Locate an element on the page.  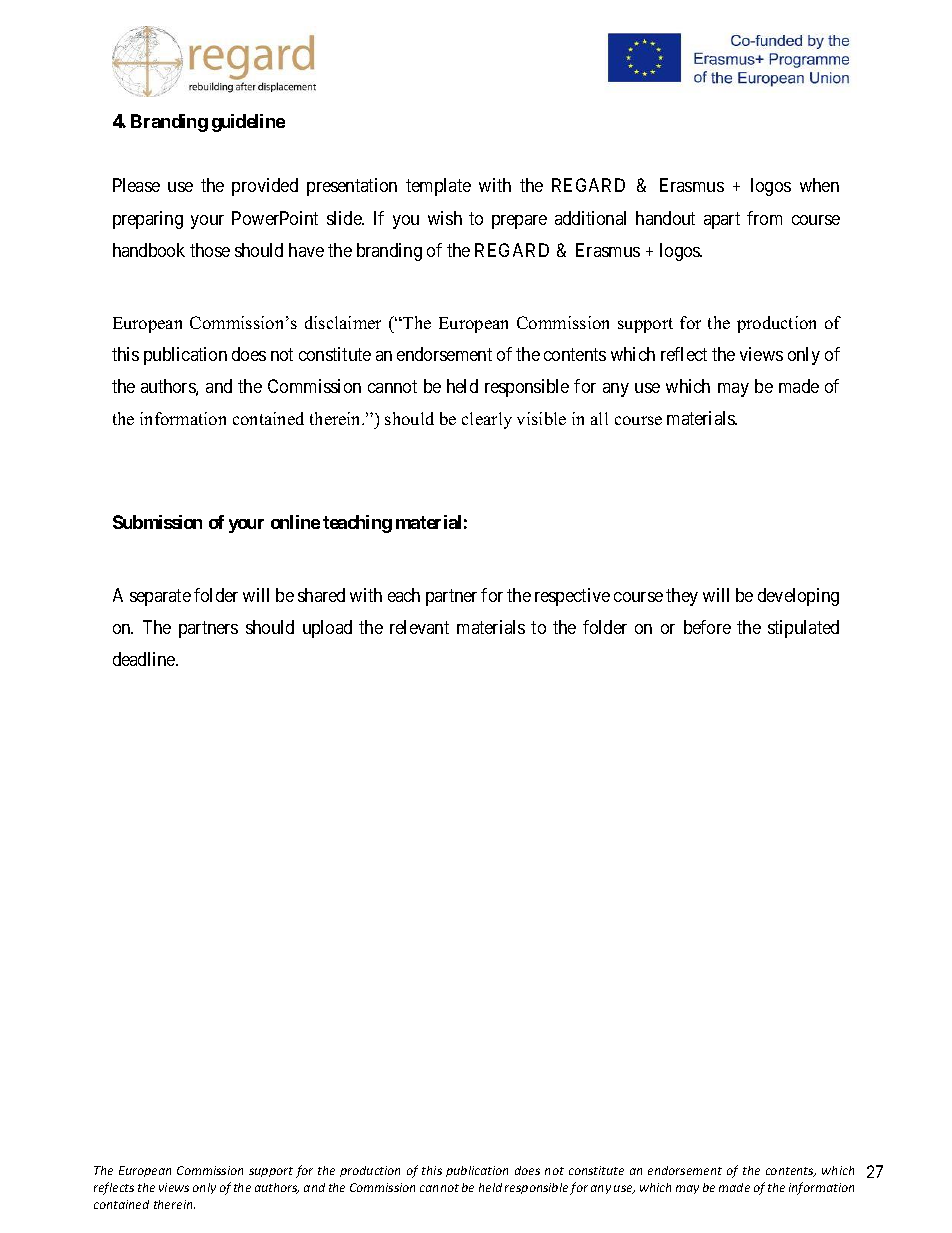
disclaimer is located at coordinates (343, 322).
